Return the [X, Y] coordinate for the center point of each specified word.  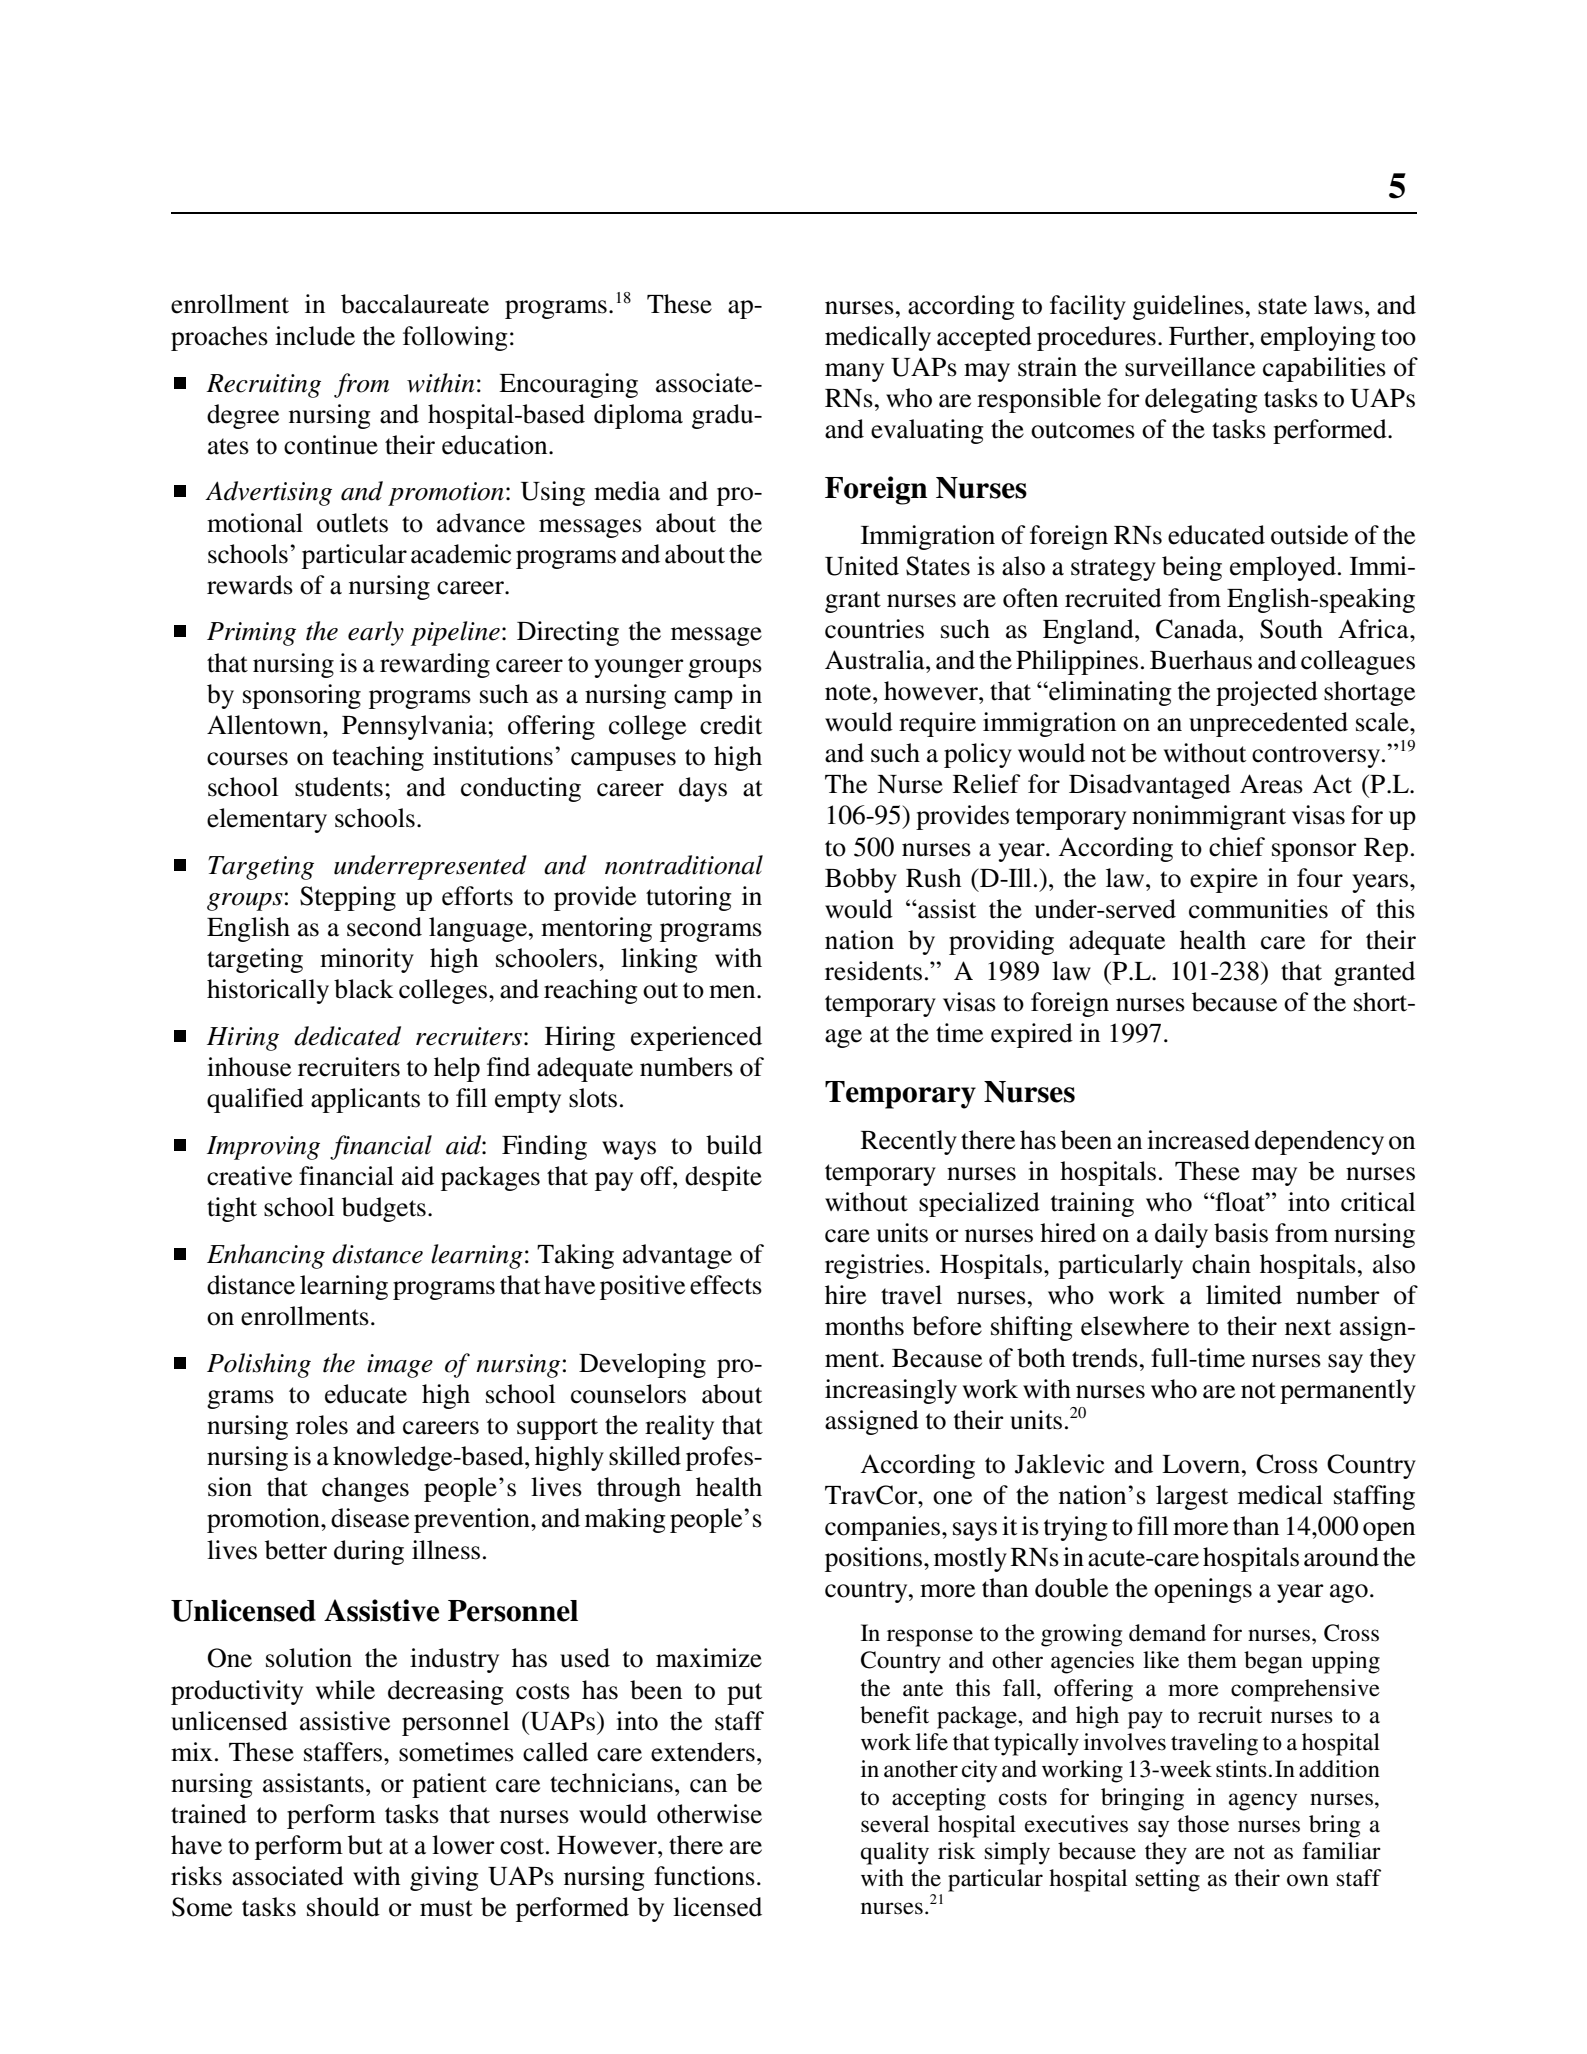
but [365, 1845]
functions [704, 1876]
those [1203, 1824]
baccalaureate [415, 304]
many [854, 372]
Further [1210, 336]
